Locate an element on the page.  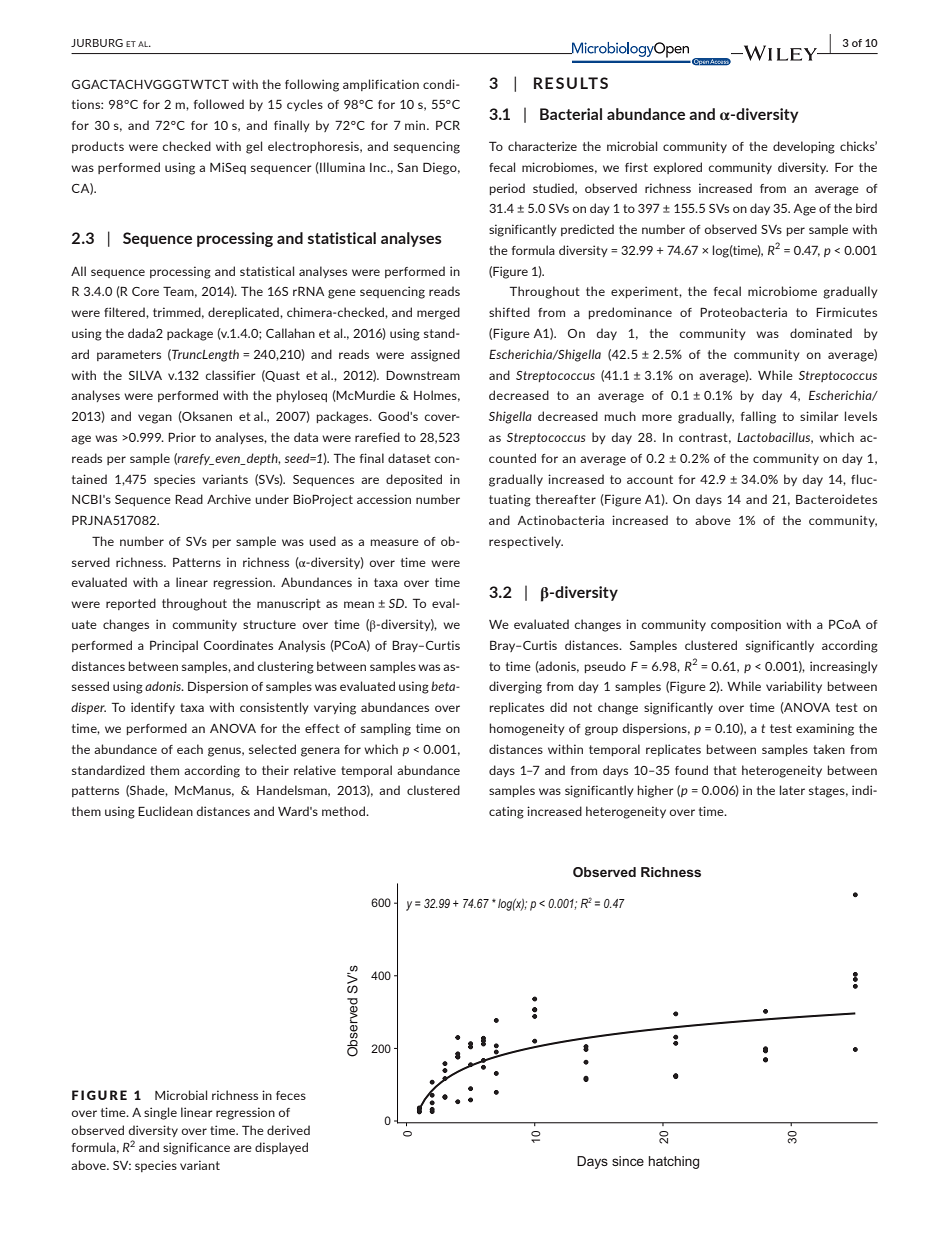
each is located at coordinates (190, 749).
